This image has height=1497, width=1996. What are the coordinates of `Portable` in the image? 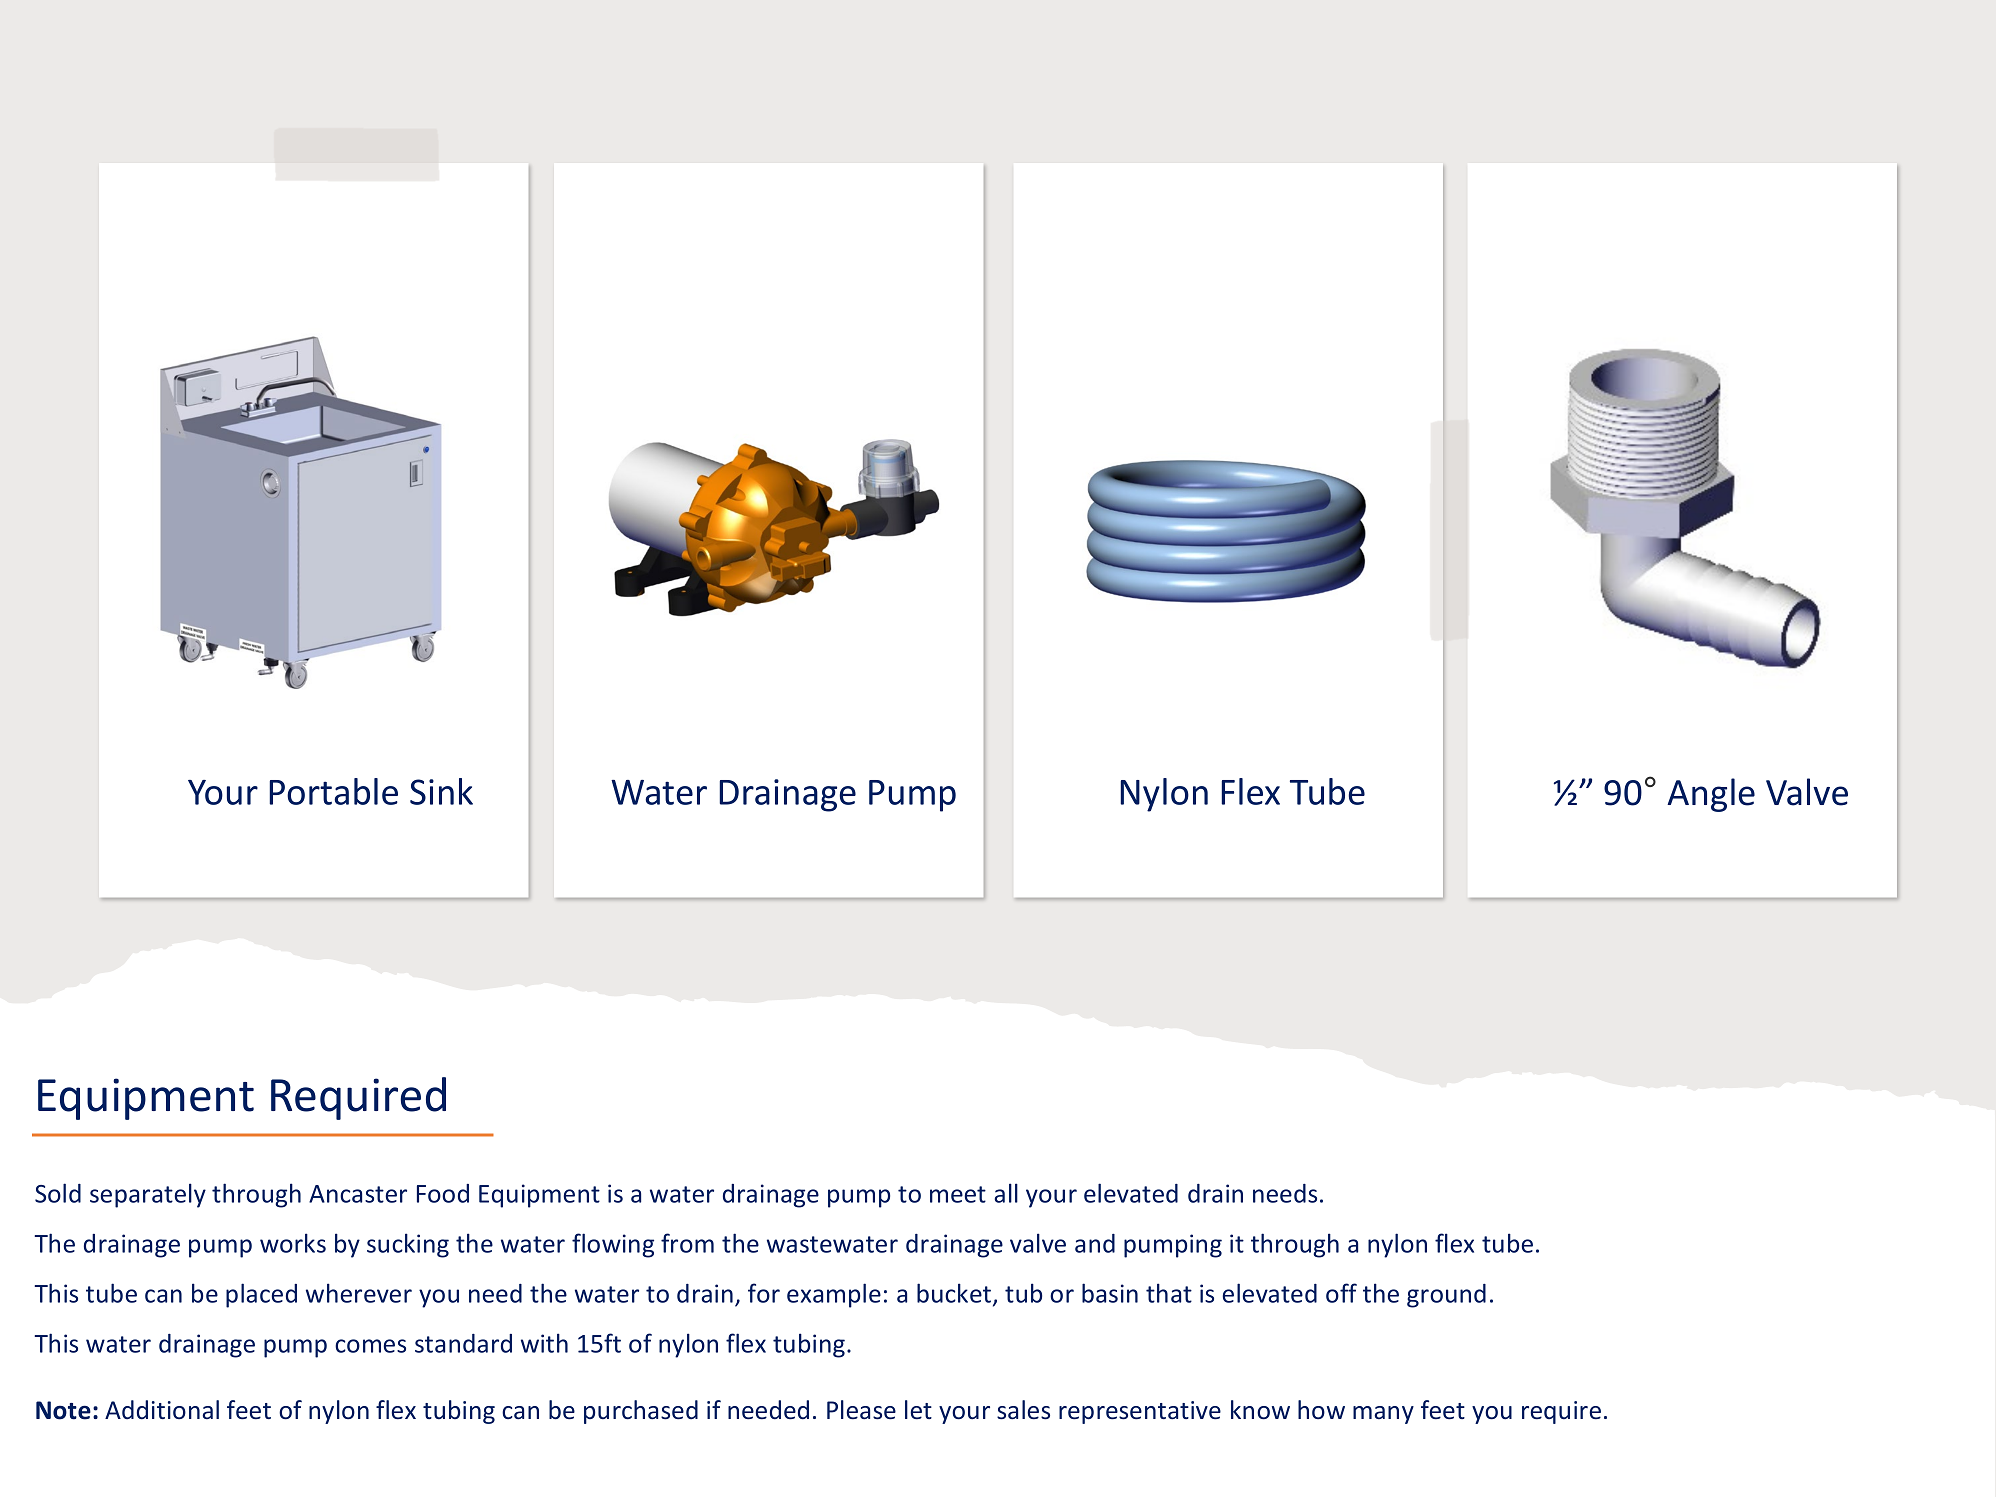 It's located at (333, 791).
